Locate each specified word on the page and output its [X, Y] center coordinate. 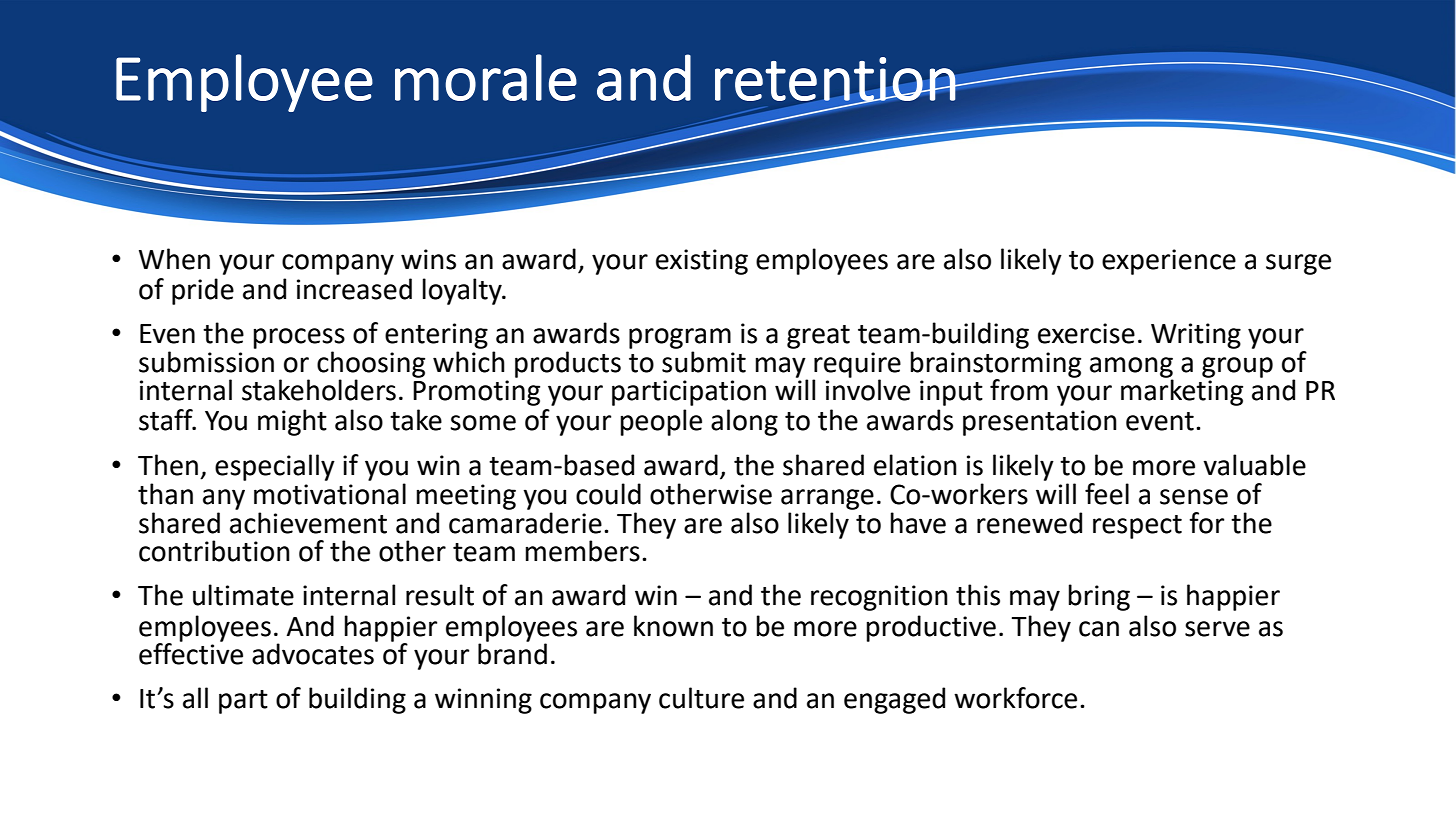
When [174, 259]
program [680, 338]
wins [428, 259]
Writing [1196, 336]
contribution [214, 551]
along [744, 422]
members [582, 551]
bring [1099, 597]
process [299, 338]
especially [275, 467]
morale [486, 77]
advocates [314, 653]
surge [1298, 264]
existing [702, 262]
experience [1169, 262]
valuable [1254, 465]
